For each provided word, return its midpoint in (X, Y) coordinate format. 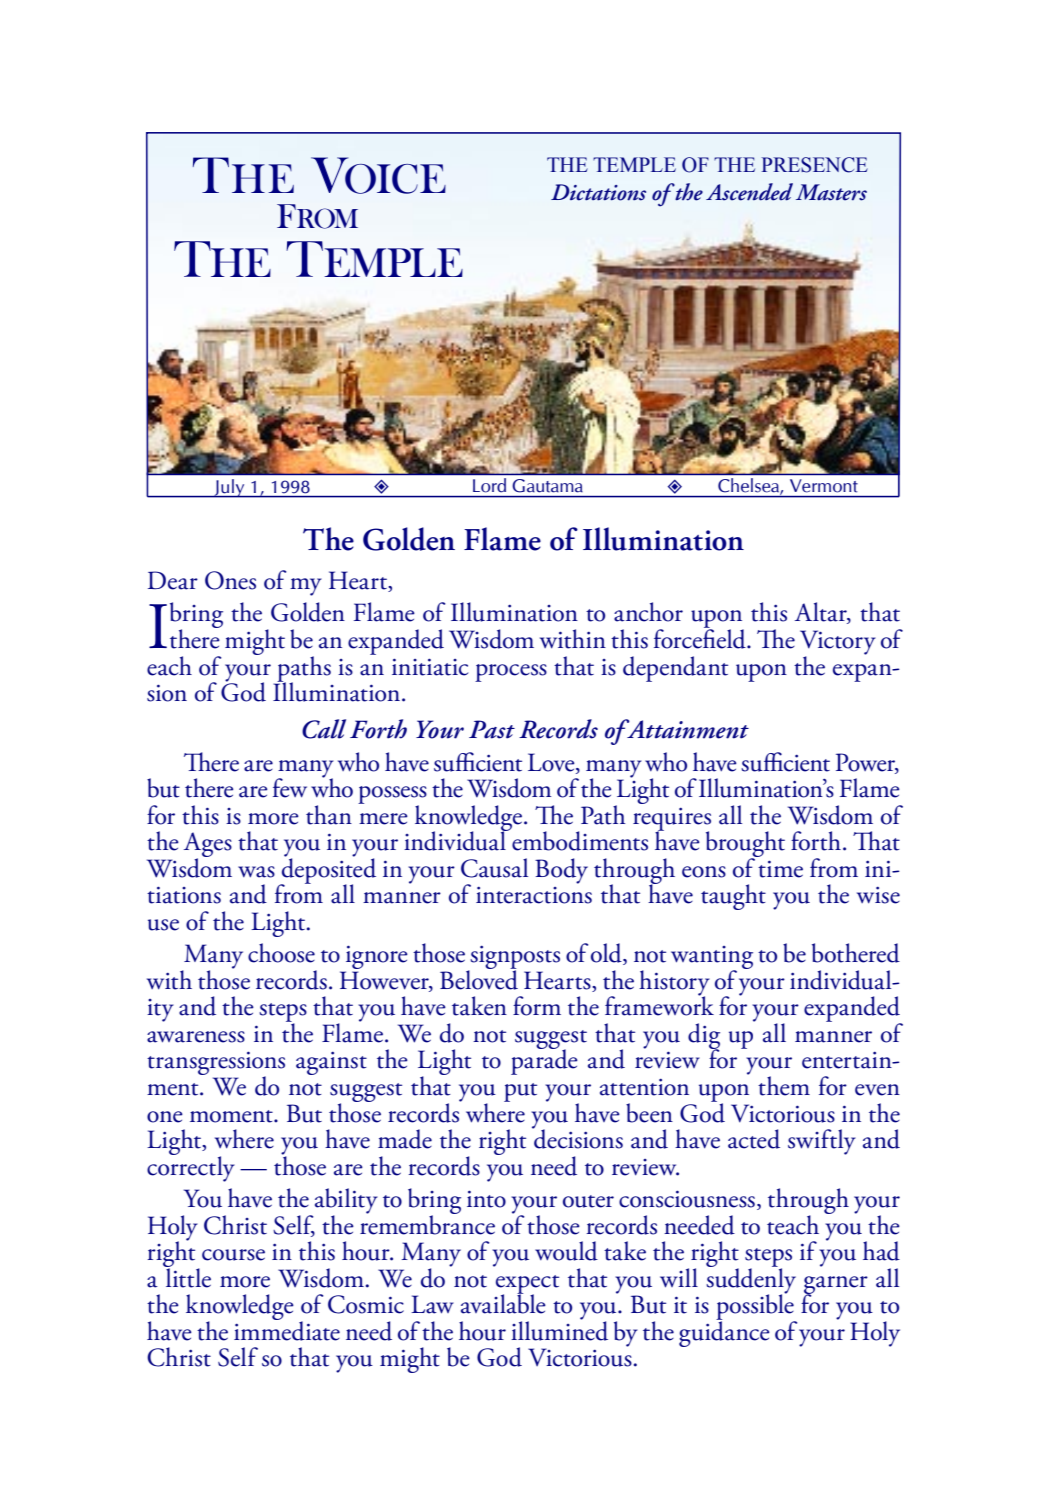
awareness (196, 1037)
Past (492, 729)
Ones (230, 580)
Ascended (749, 192)
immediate (287, 1329)
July (229, 488)
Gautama (547, 485)
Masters (831, 192)
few (290, 788)
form (537, 1006)
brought (745, 845)
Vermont (823, 485)
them (784, 1086)
